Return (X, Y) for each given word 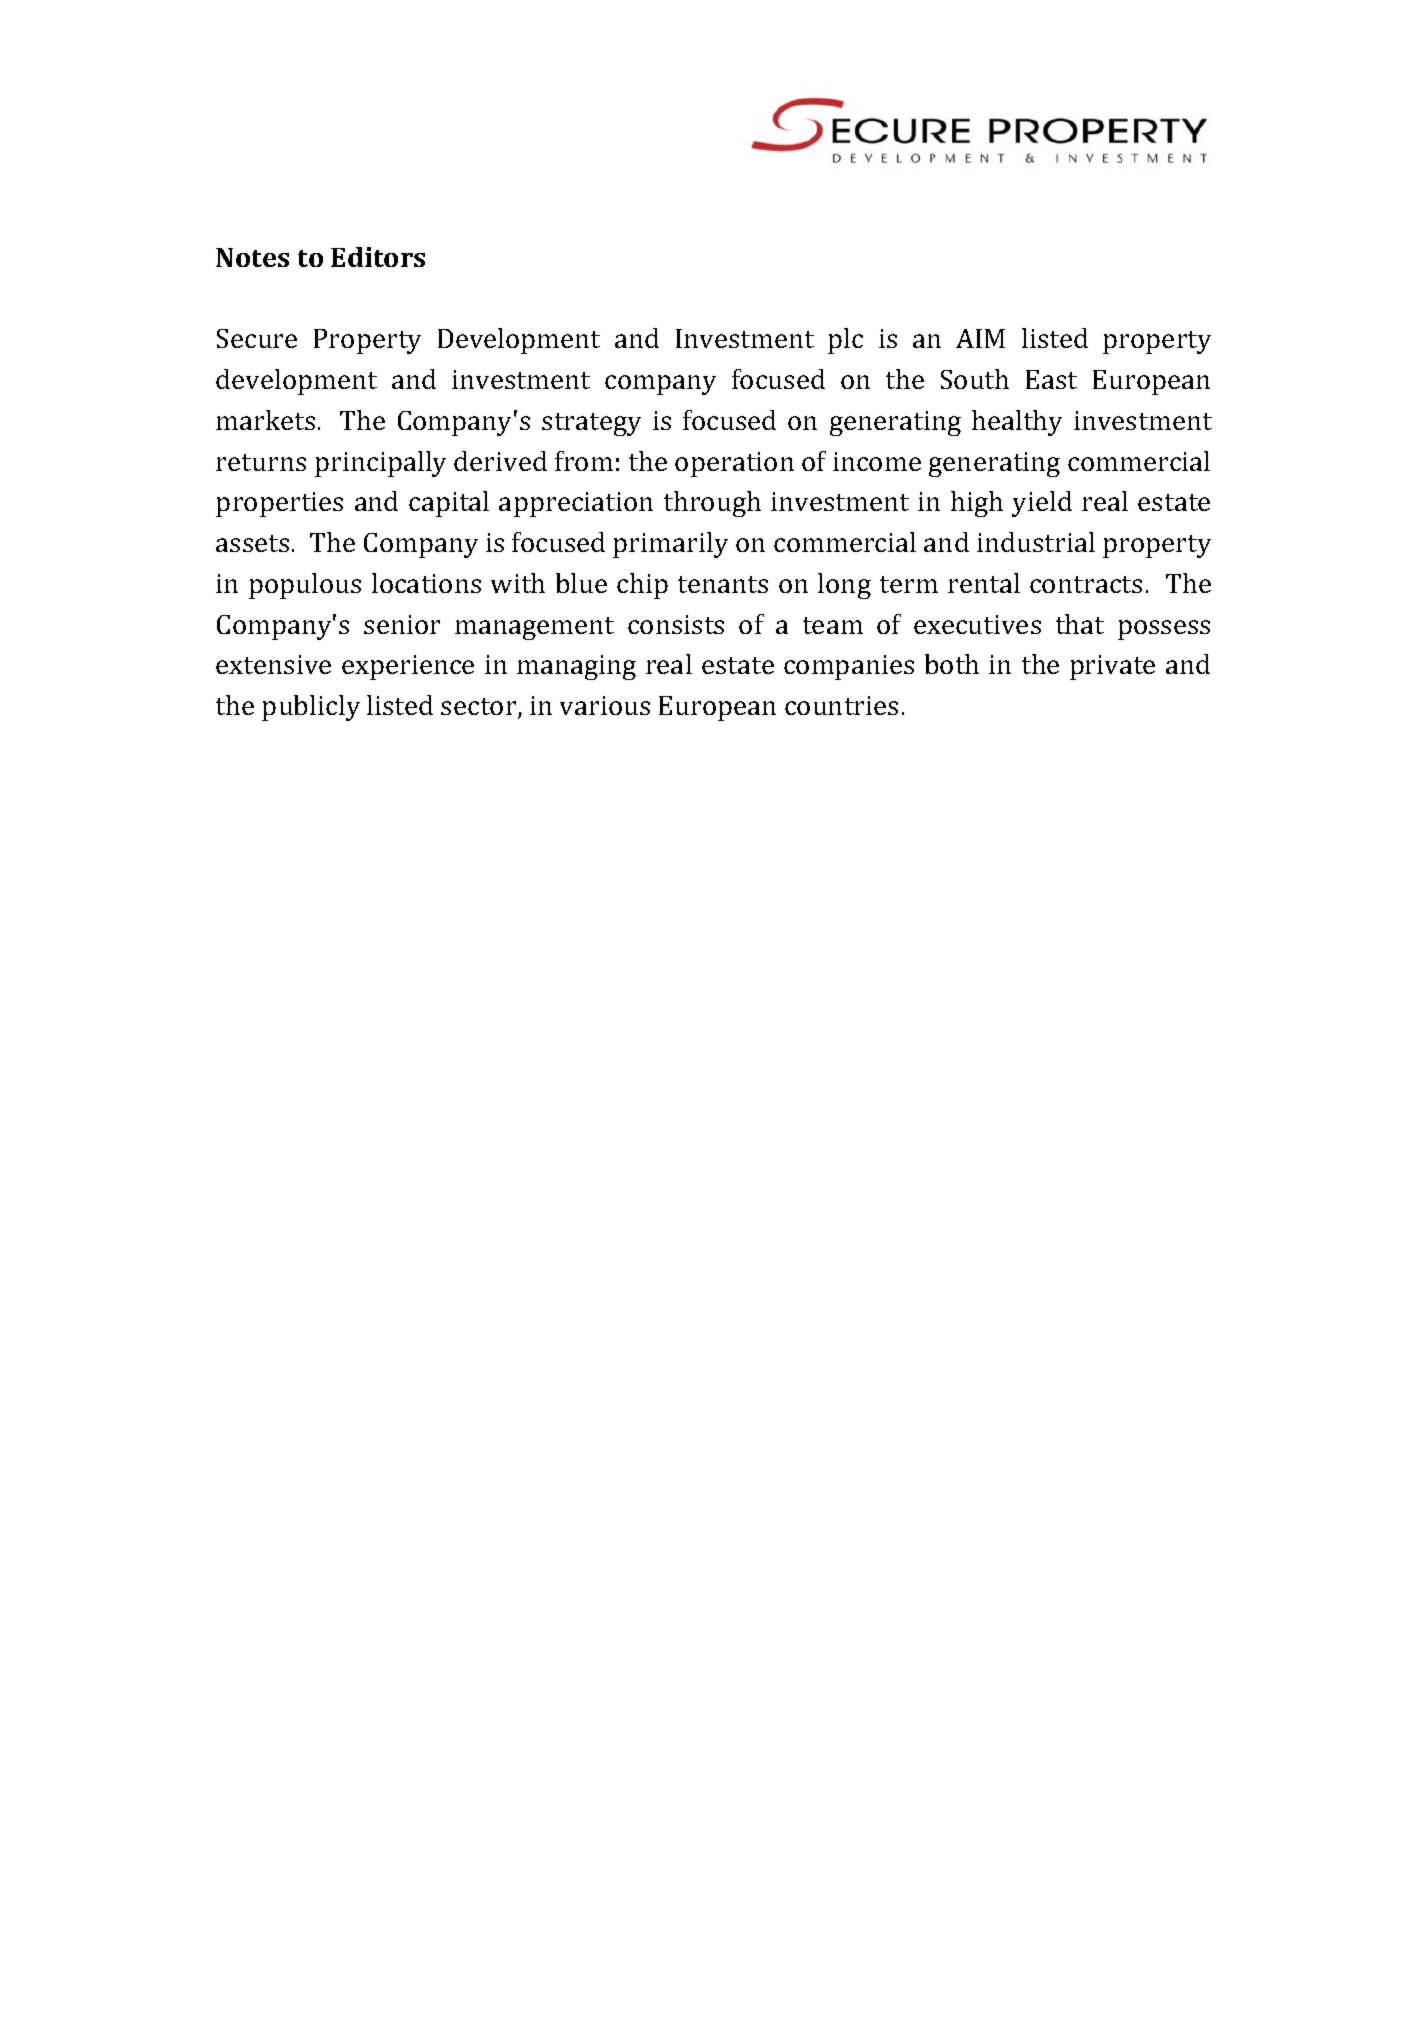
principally (380, 464)
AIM (980, 338)
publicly (311, 708)
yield (1042, 504)
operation (734, 464)
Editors (378, 257)
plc (845, 341)
